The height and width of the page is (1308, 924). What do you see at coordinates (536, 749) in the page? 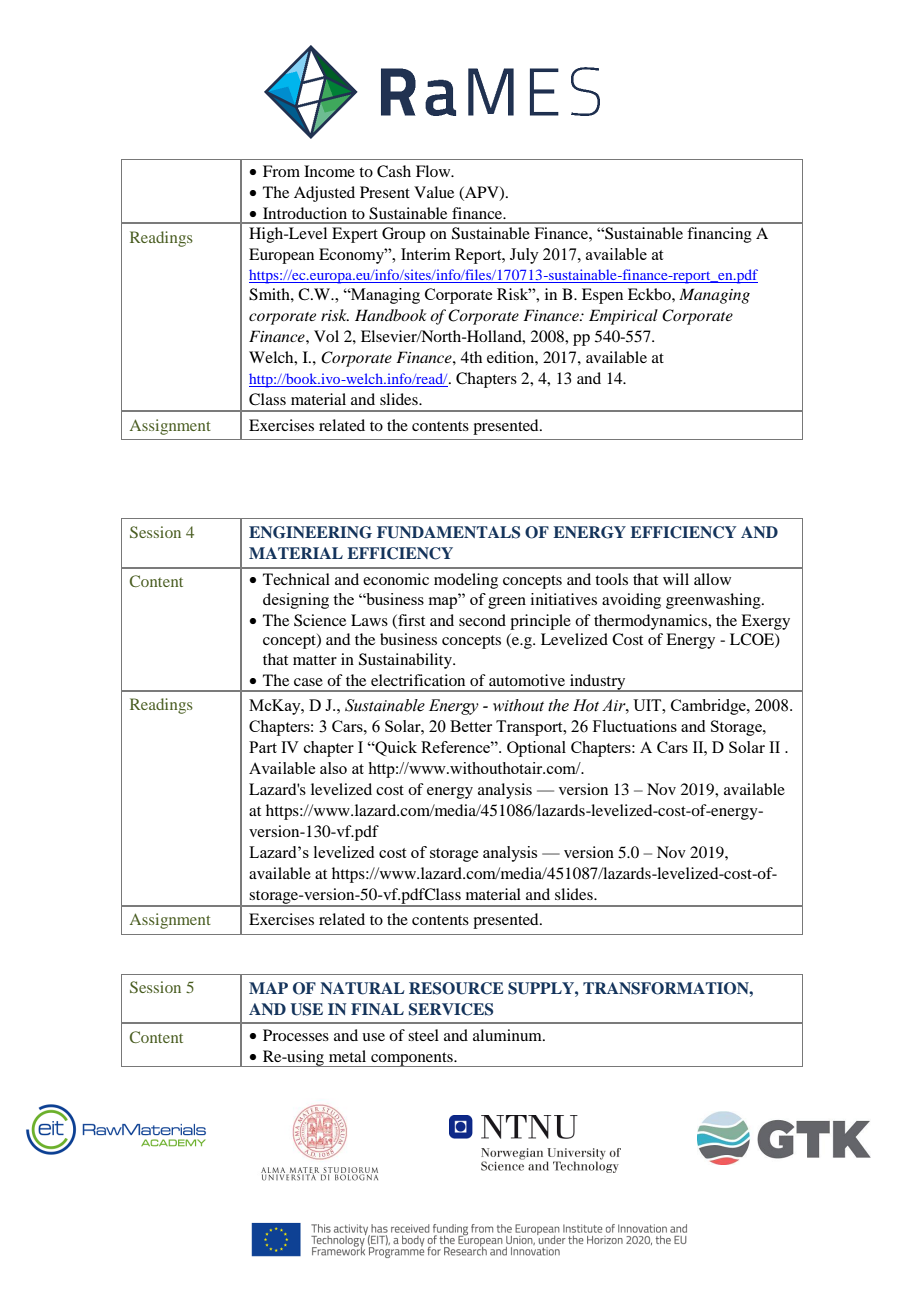
I see `Optional` at bounding box center [536, 749].
